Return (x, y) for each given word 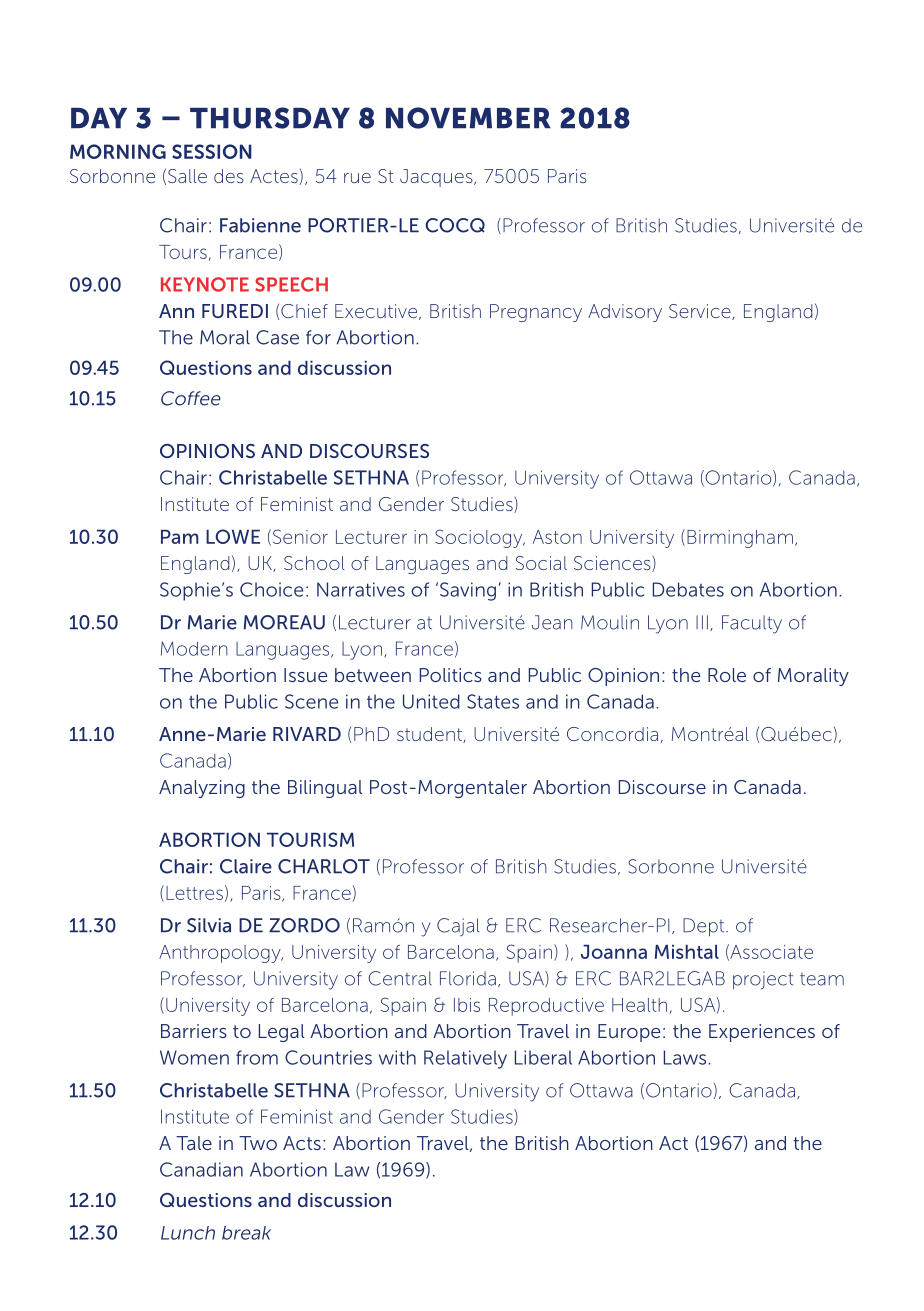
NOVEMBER (468, 118)
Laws (686, 1057)
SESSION (212, 151)
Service (701, 312)
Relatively (465, 1059)
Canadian (201, 1169)
